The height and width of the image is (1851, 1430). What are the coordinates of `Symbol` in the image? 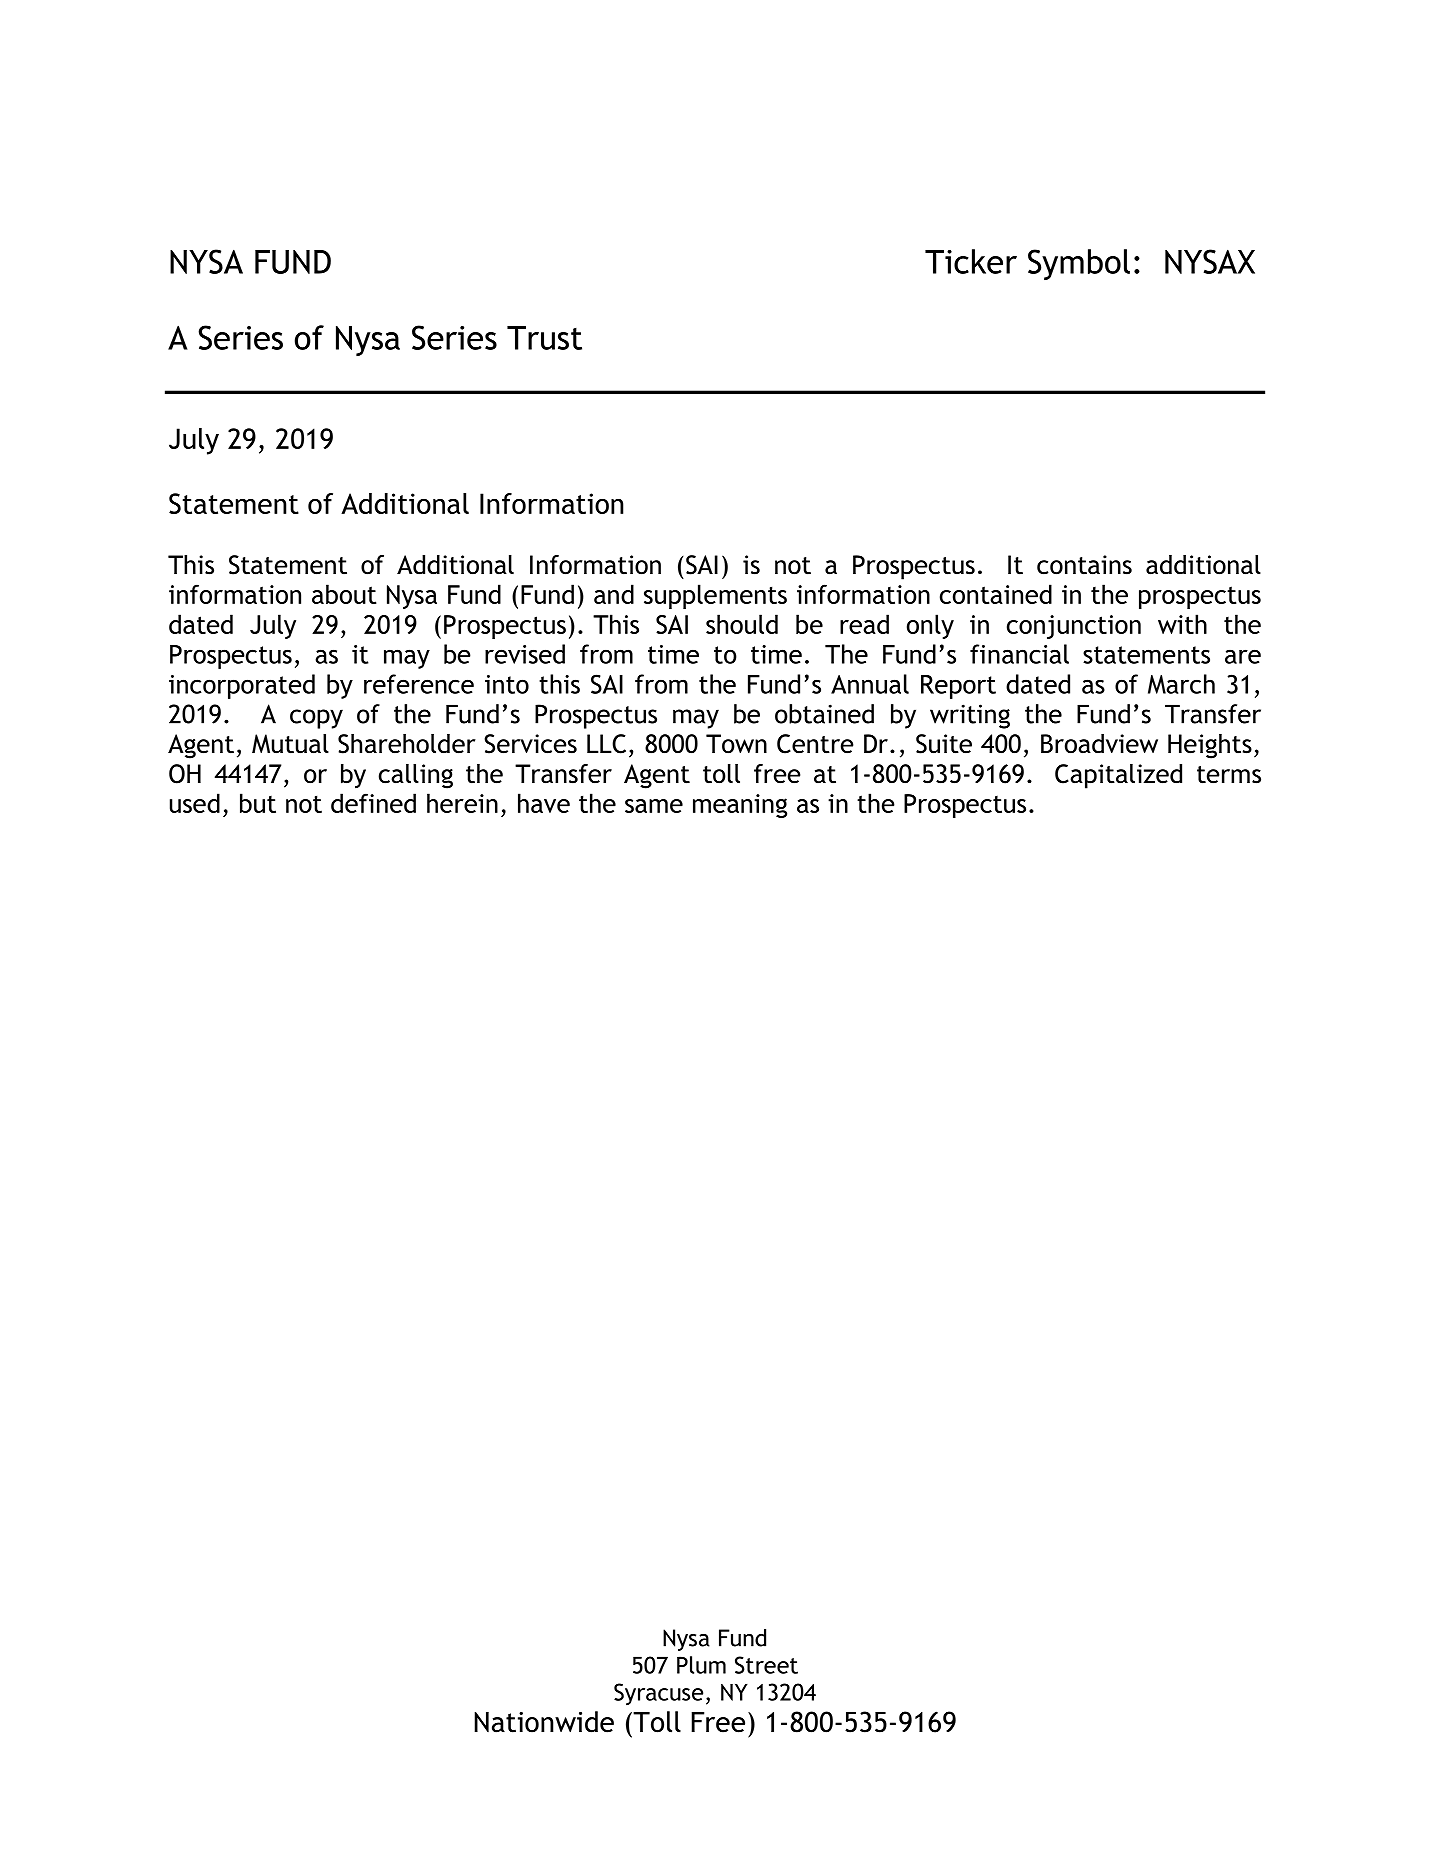 It's located at (1079, 264).
